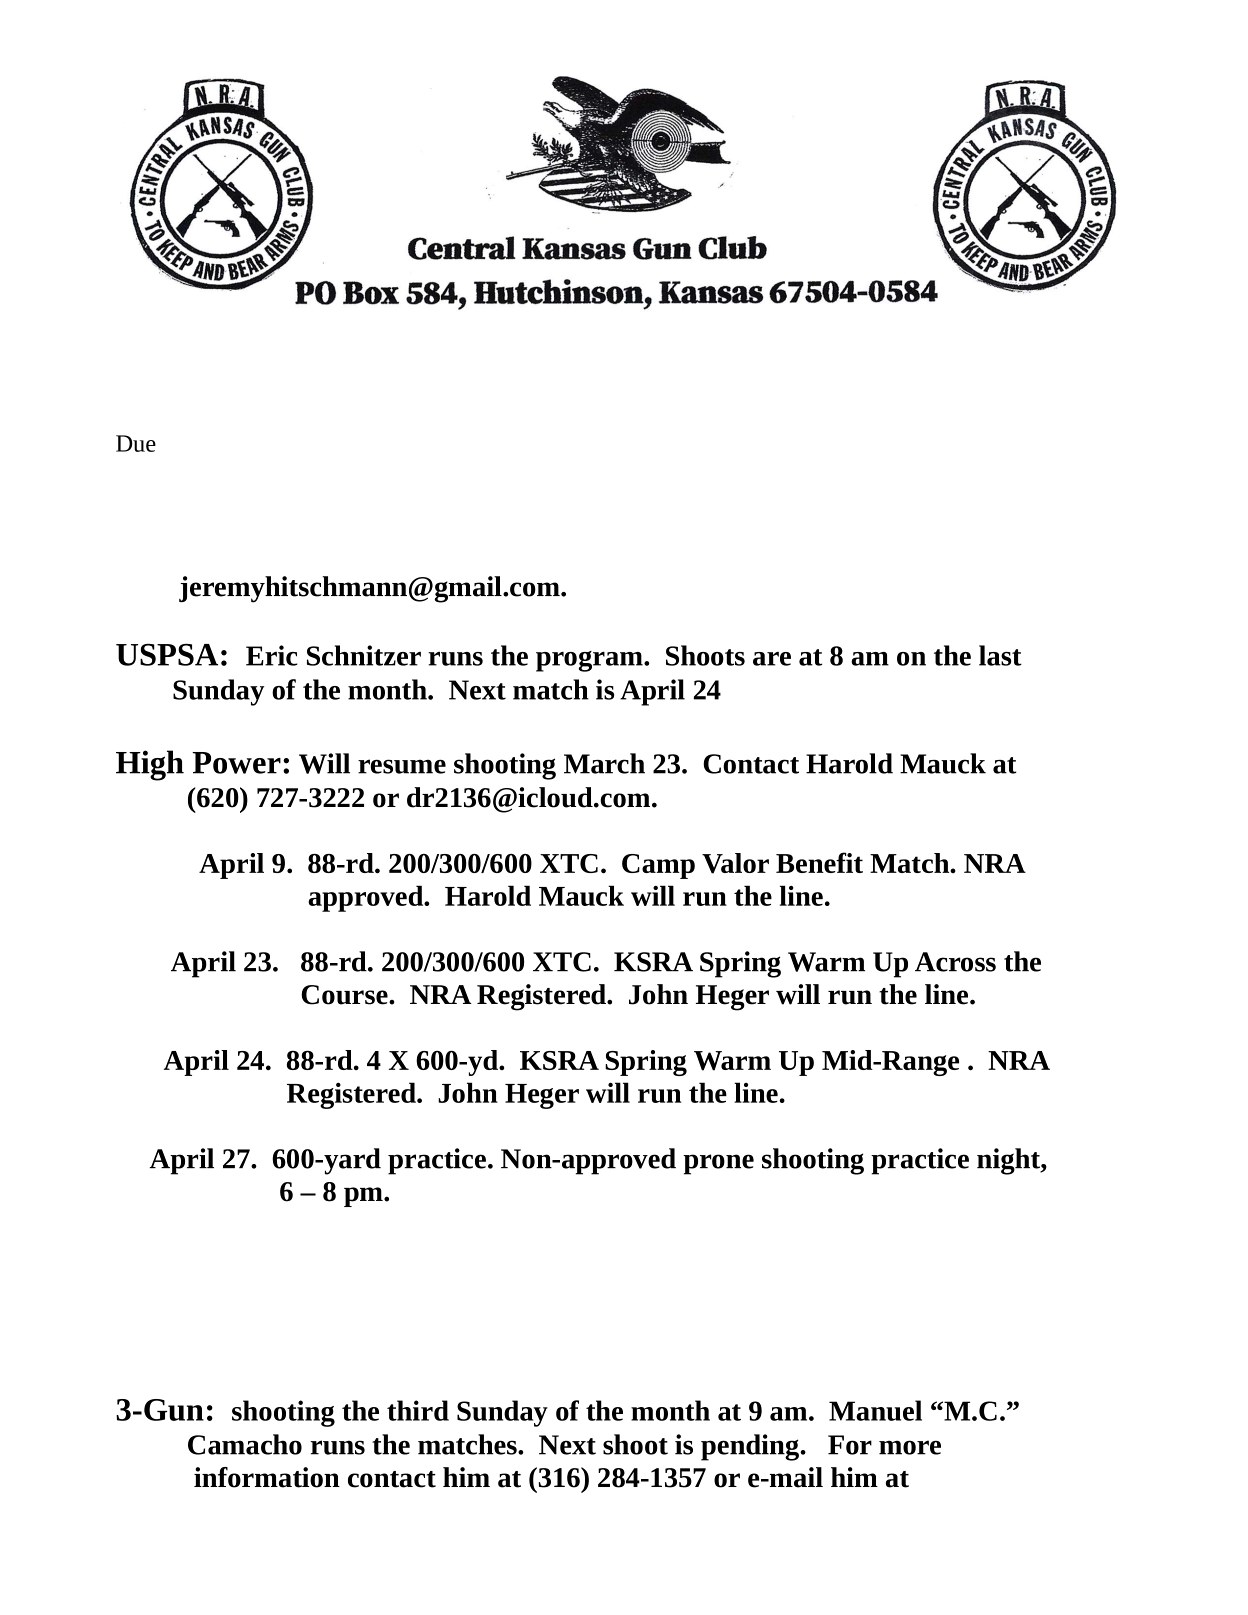 The width and height of the screenshot is (1248, 1615). What do you see at coordinates (955, 962) in the screenshot?
I see `Across` at bounding box center [955, 962].
